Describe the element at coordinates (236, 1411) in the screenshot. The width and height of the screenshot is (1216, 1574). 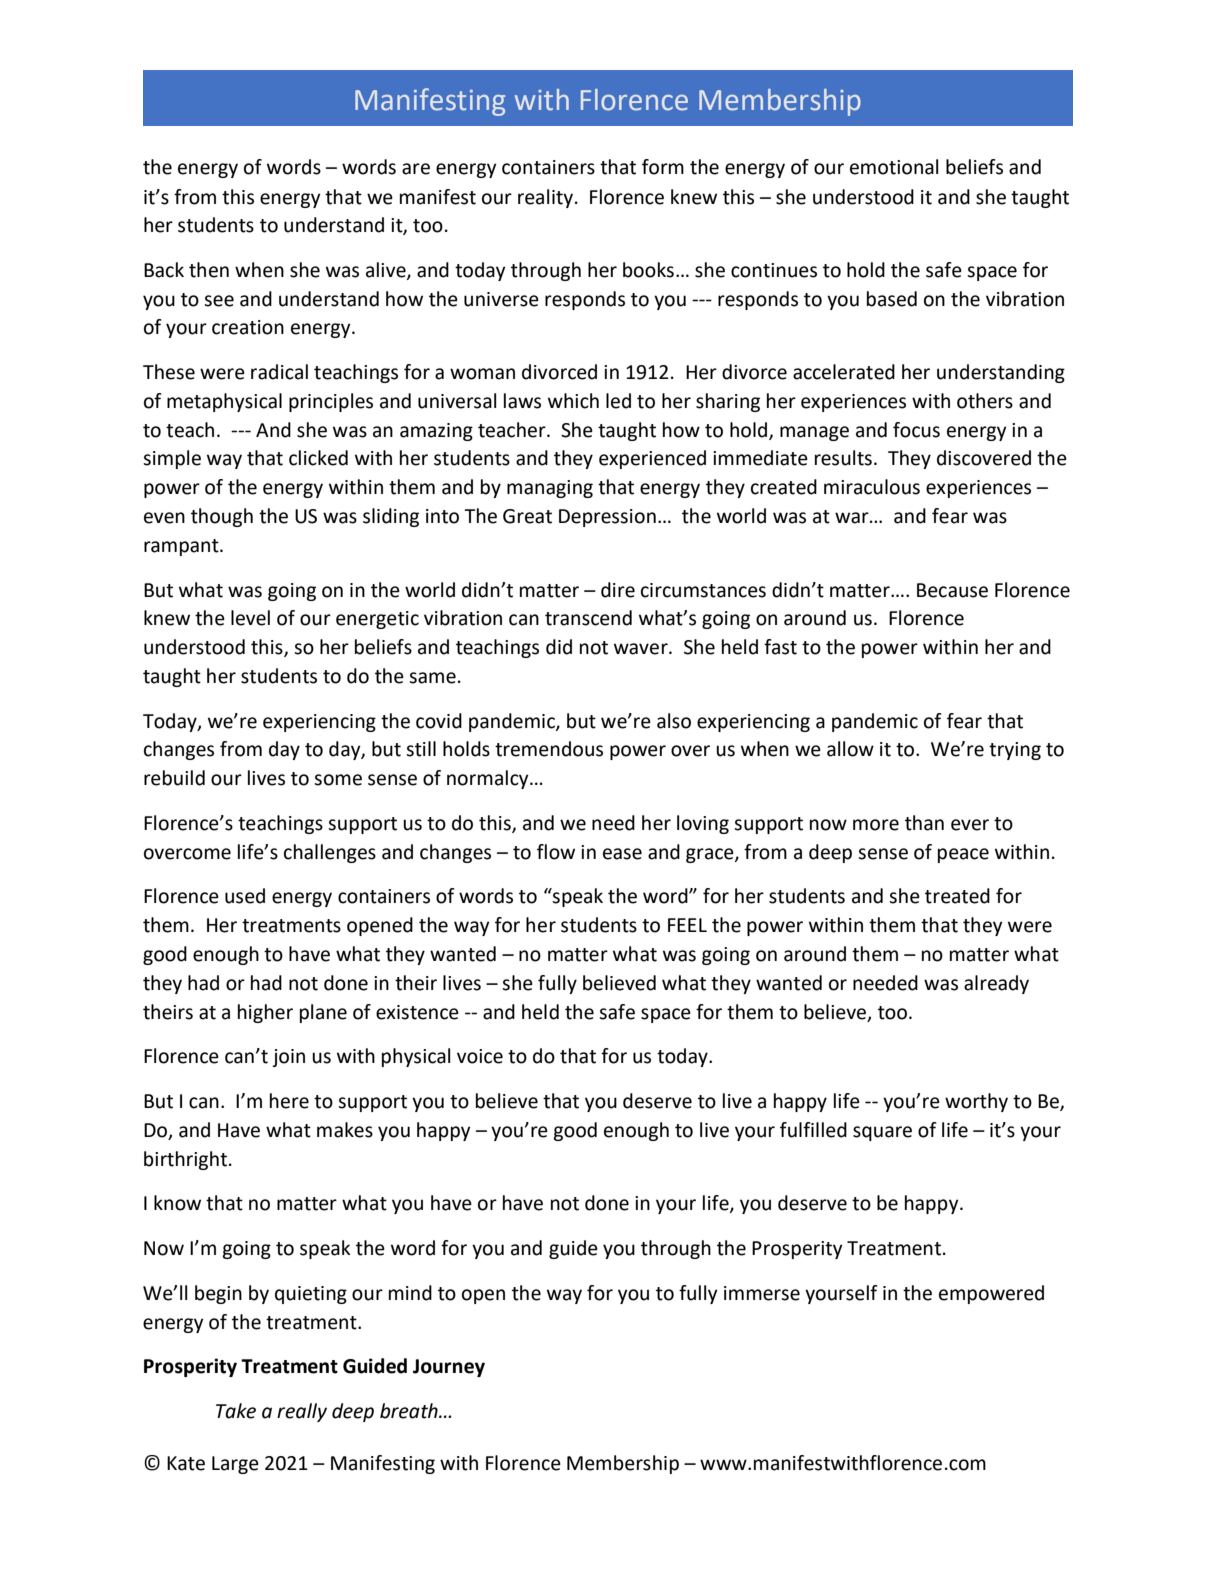
I see `Take` at that location.
